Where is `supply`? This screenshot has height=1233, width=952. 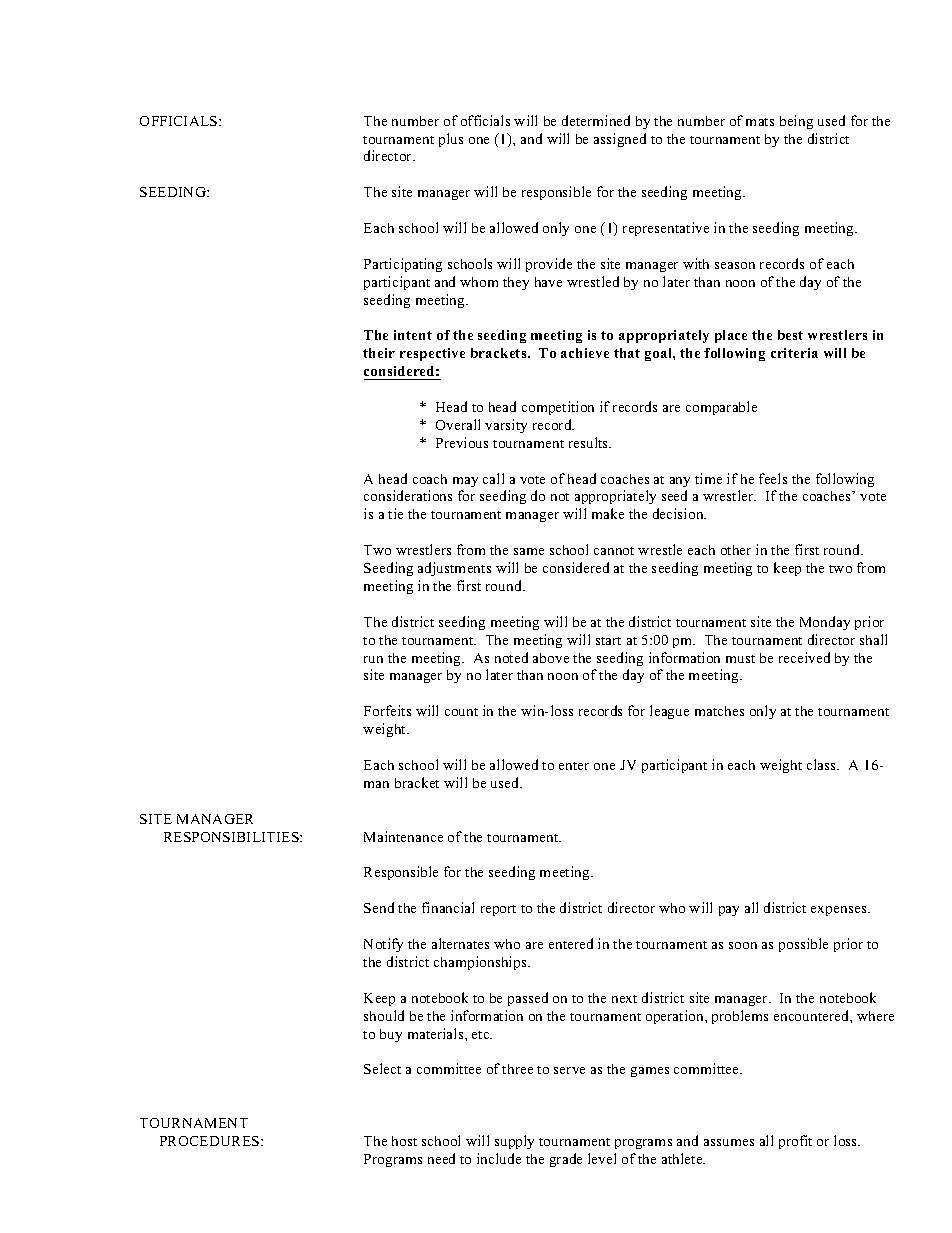 supply is located at coordinates (514, 1142).
